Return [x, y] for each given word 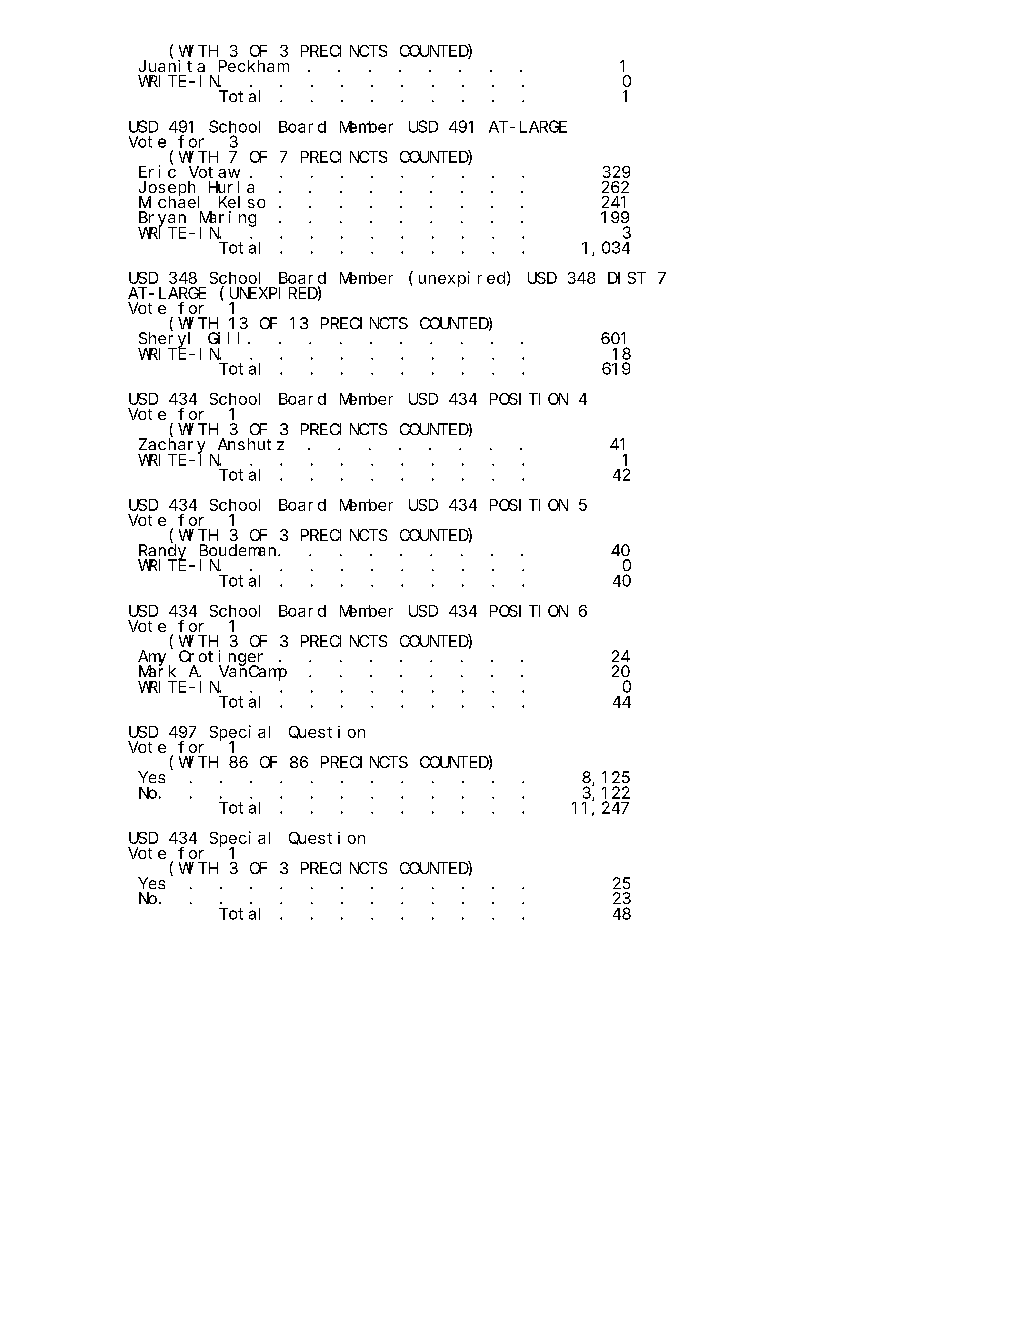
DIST [627, 278]
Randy [162, 552]
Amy [154, 658]
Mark [157, 671]
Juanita [172, 66]
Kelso [242, 202]
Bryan [162, 220]
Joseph [169, 189]
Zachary [171, 446]
